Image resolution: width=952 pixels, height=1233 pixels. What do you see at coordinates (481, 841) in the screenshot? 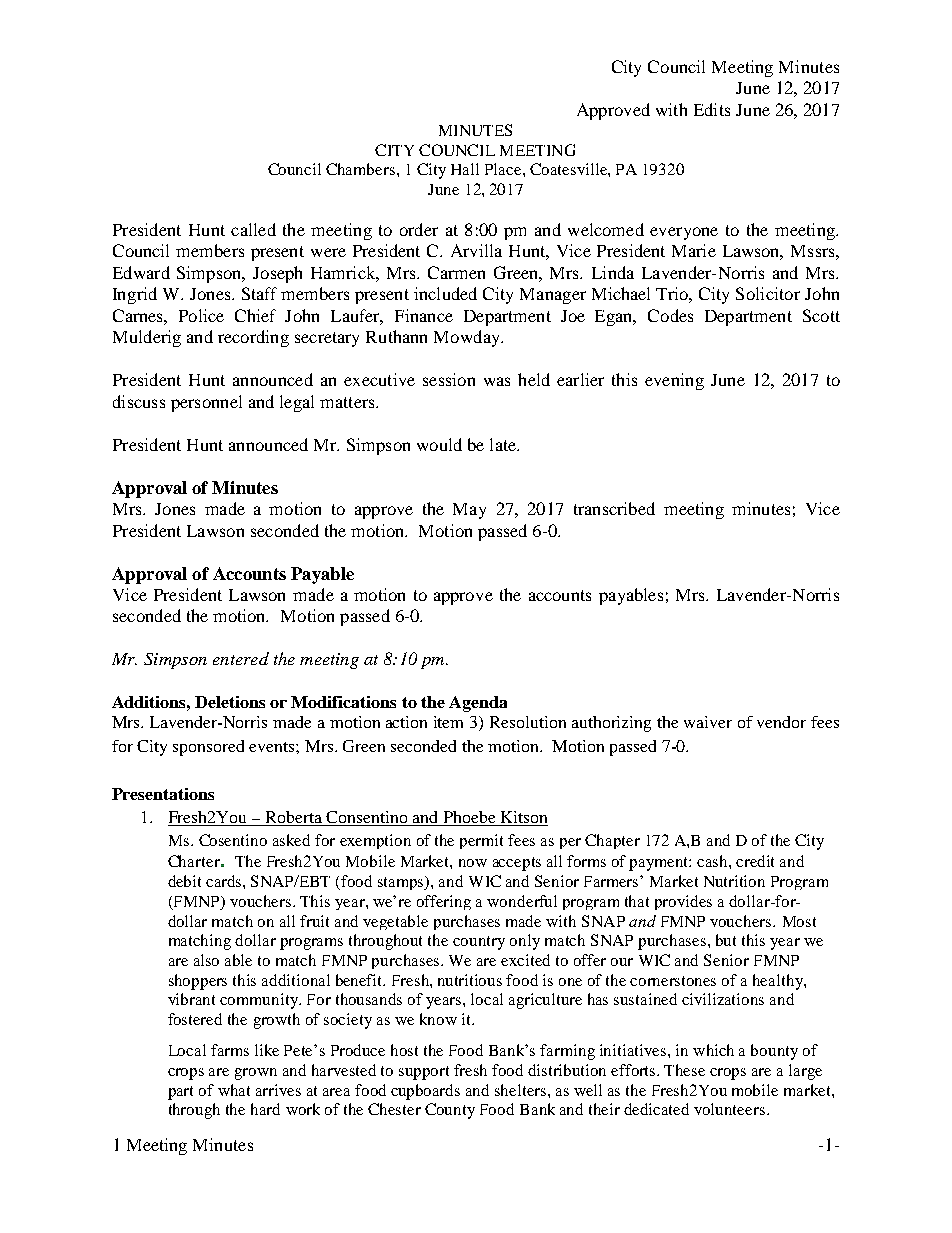
I see `permit` at bounding box center [481, 841].
